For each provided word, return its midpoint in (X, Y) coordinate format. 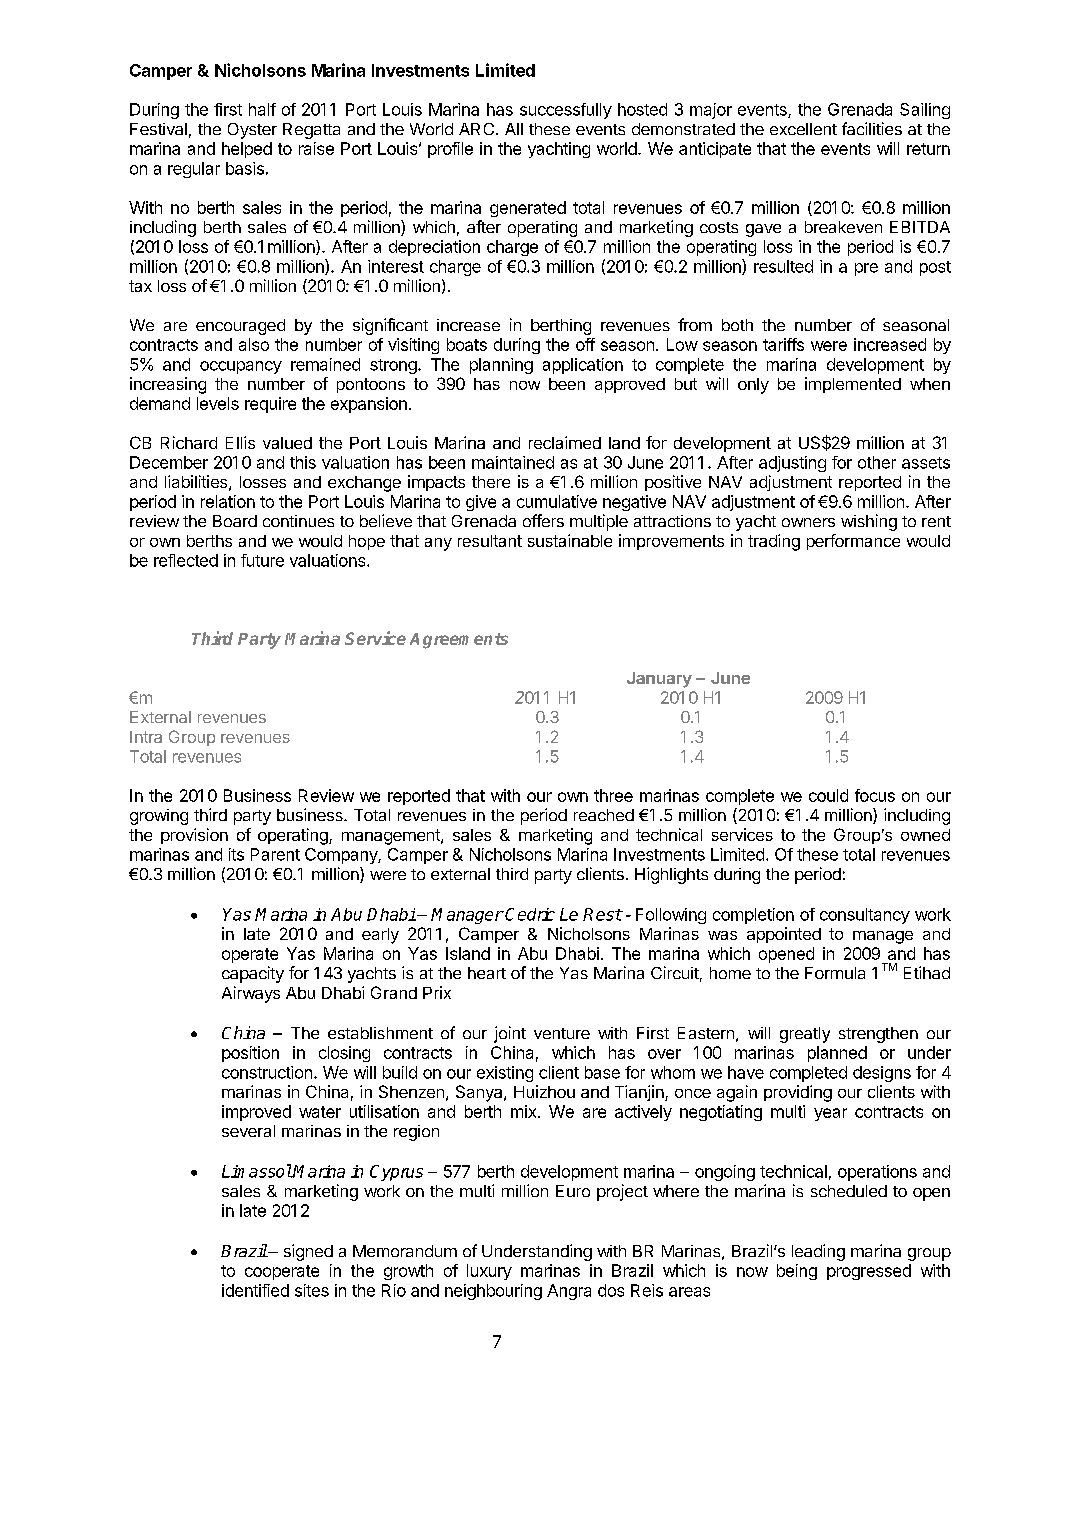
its (236, 854)
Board (235, 521)
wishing (869, 522)
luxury (489, 1272)
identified (255, 1290)
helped (247, 150)
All (514, 129)
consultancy (865, 916)
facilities (872, 128)
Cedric (530, 914)
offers (543, 520)
